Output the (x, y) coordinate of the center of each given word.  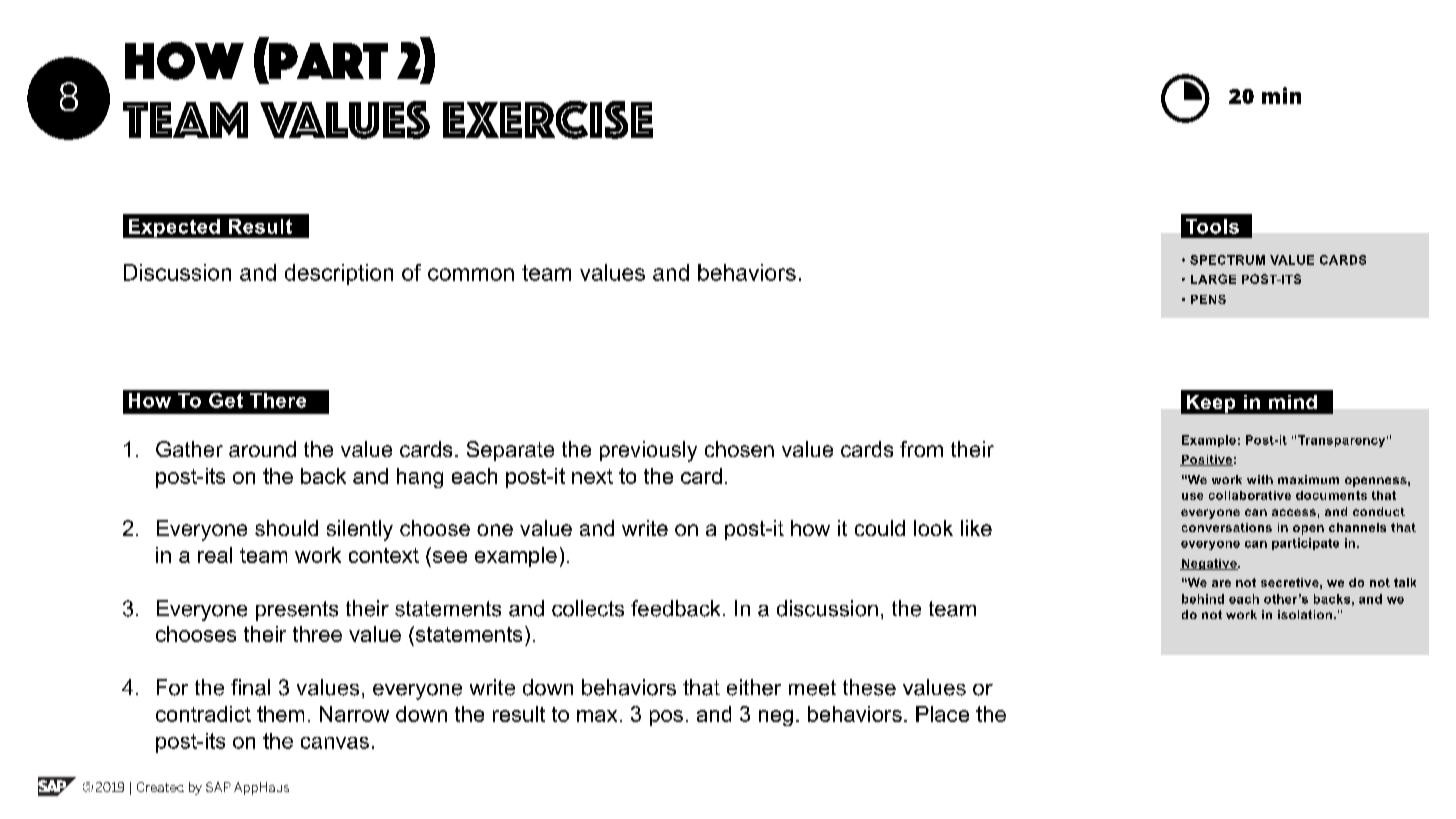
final (250, 687)
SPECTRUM (1227, 260)
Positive (1206, 460)
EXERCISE (548, 120)
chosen (739, 449)
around (262, 449)
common (471, 274)
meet (812, 688)
